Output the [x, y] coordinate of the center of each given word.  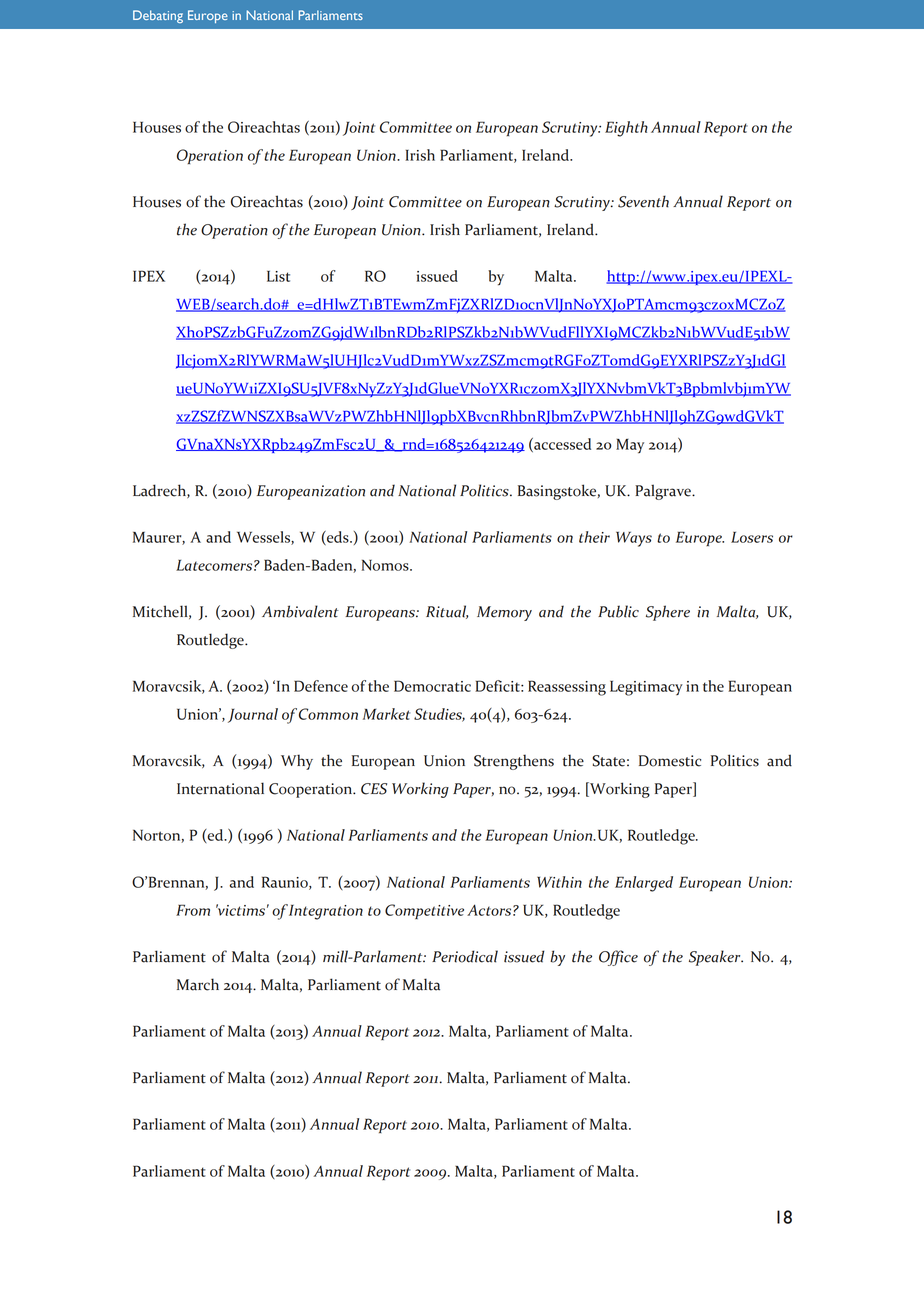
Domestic [670, 761]
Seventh [643, 201]
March [198, 984]
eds [338, 538]
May [630, 446]
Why [297, 762]
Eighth [626, 129]
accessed [561, 445]
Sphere [668, 613]
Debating [158, 16]
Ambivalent [300, 611]
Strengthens [514, 762]
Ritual [447, 612]
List [278, 276]
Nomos [386, 565]
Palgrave [664, 492]
